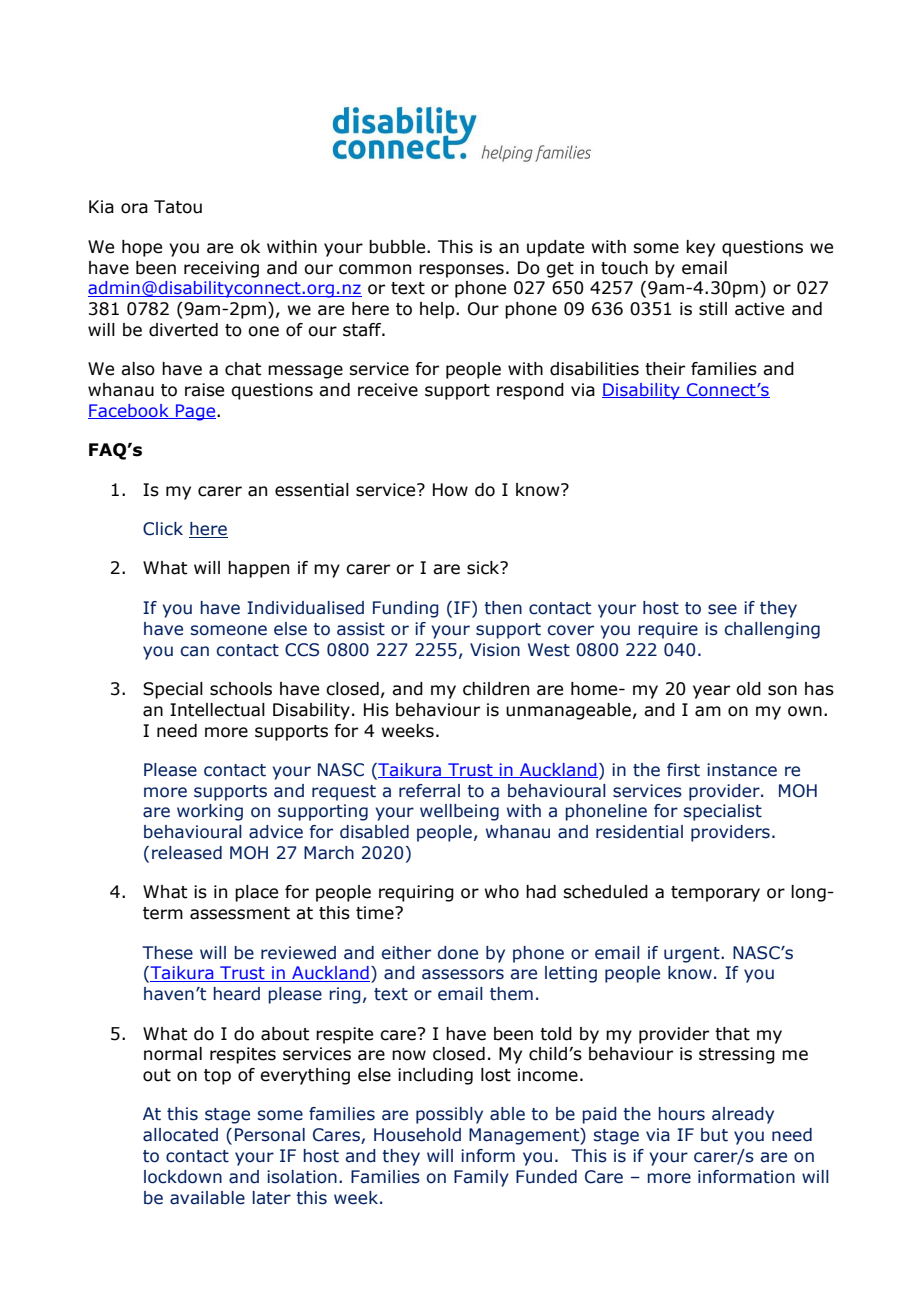  What do you see at coordinates (711, 692) in the screenshot?
I see `year` at bounding box center [711, 692].
